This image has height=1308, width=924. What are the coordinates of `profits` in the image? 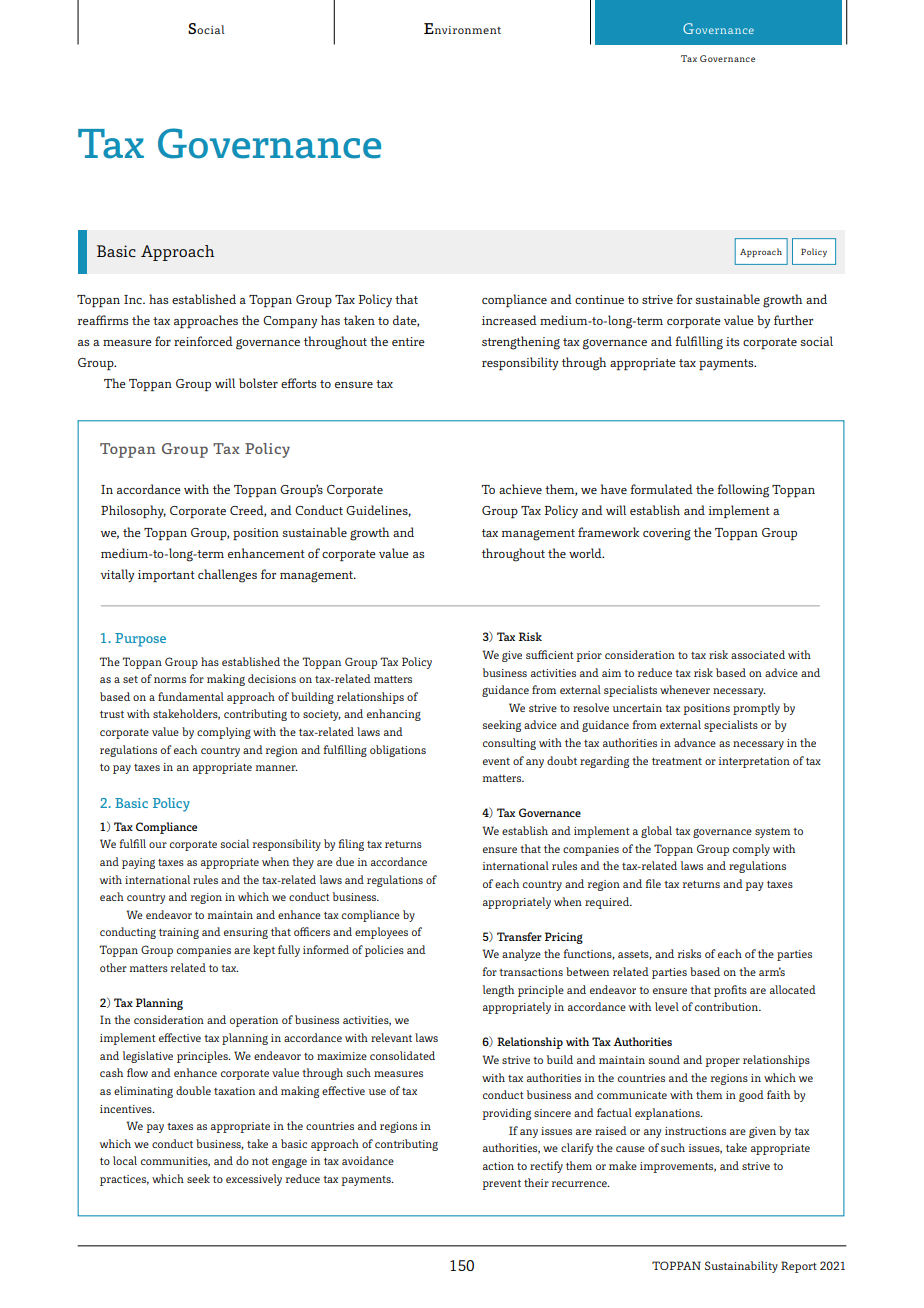 It's located at (730, 991).
